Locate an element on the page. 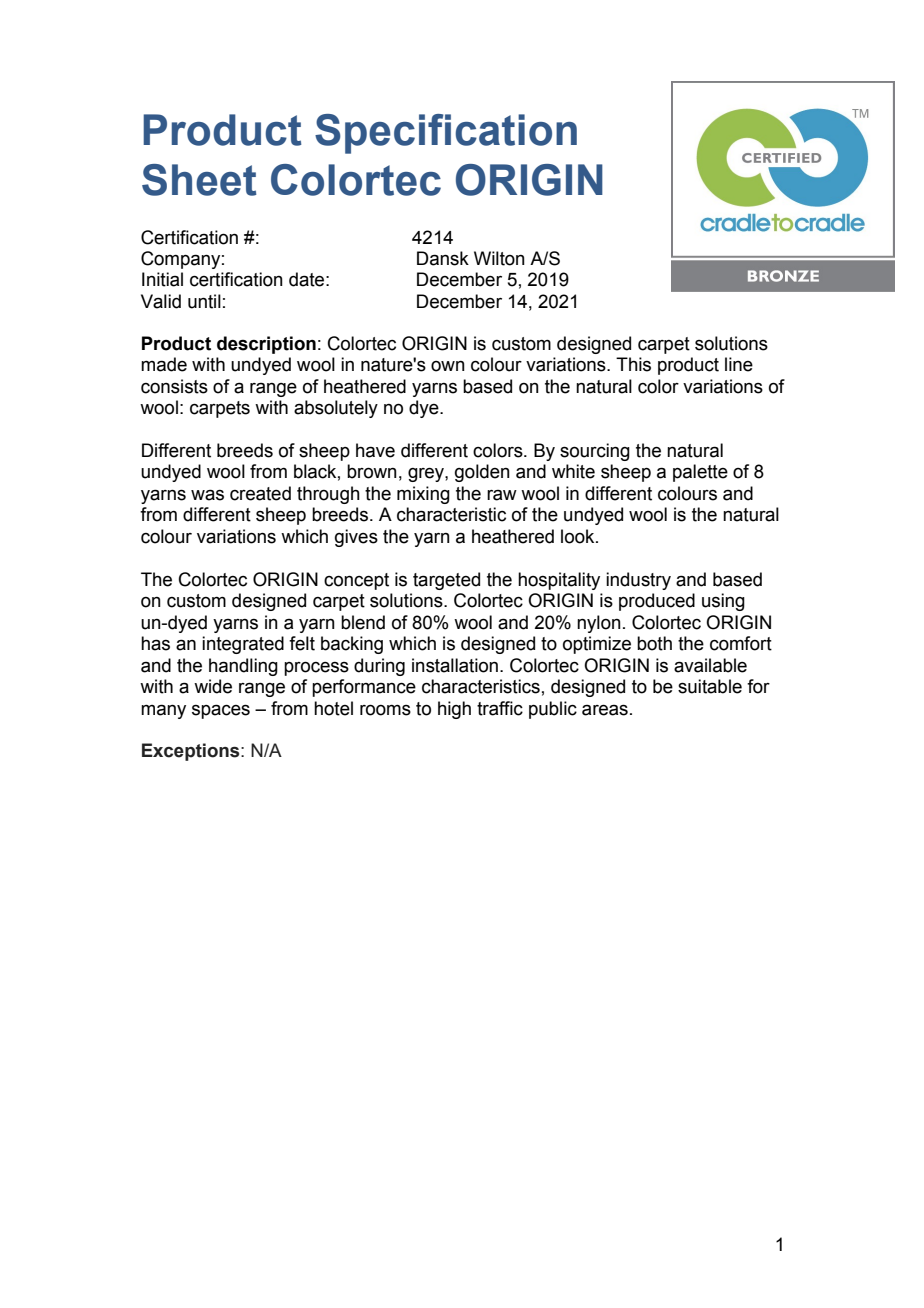 The width and height of the page is (924, 1308). Dansk is located at coordinates (443, 258).
